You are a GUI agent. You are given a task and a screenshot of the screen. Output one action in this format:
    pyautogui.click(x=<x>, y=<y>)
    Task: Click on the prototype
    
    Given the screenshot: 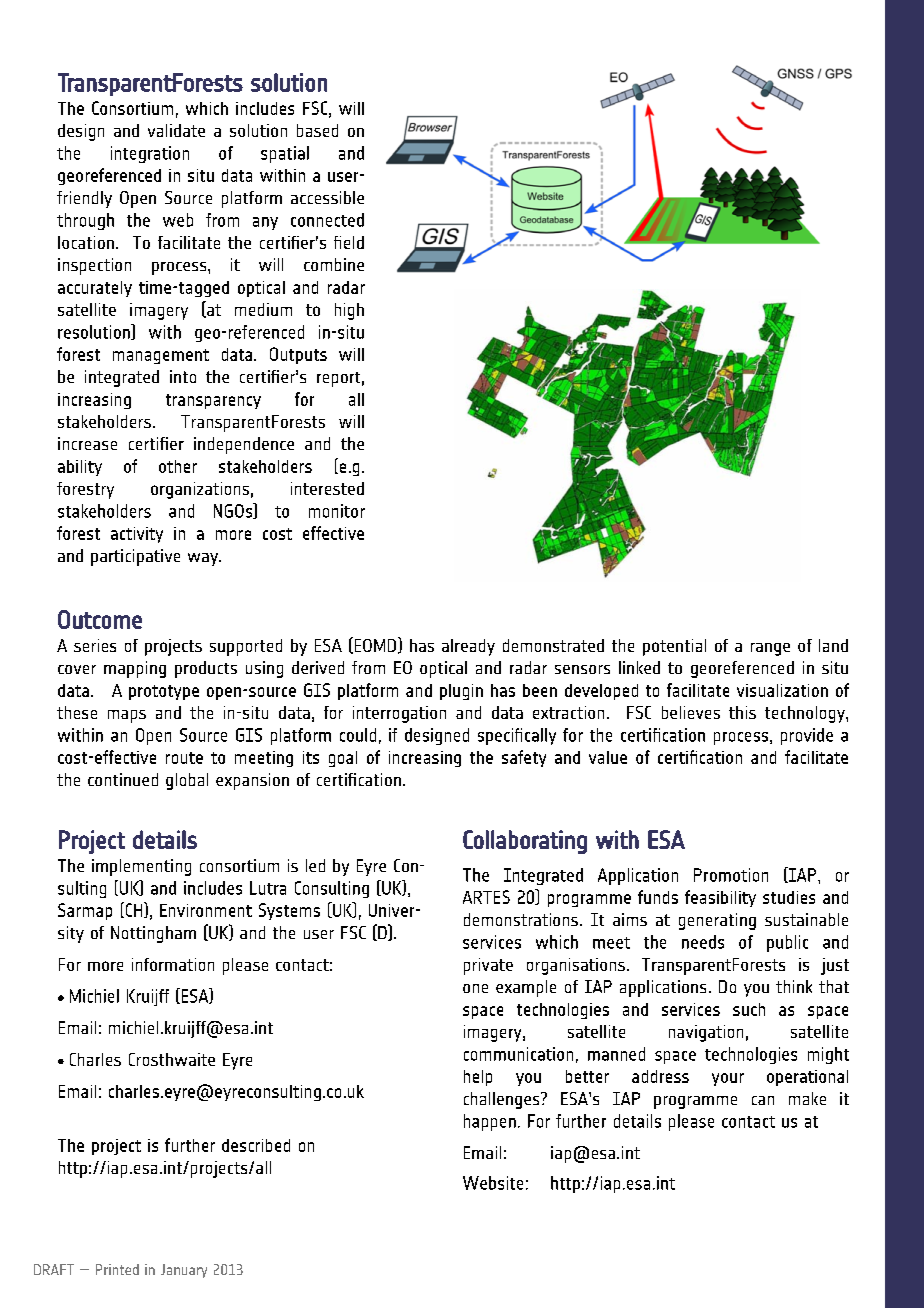 What is the action you would take?
    pyautogui.click(x=164, y=692)
